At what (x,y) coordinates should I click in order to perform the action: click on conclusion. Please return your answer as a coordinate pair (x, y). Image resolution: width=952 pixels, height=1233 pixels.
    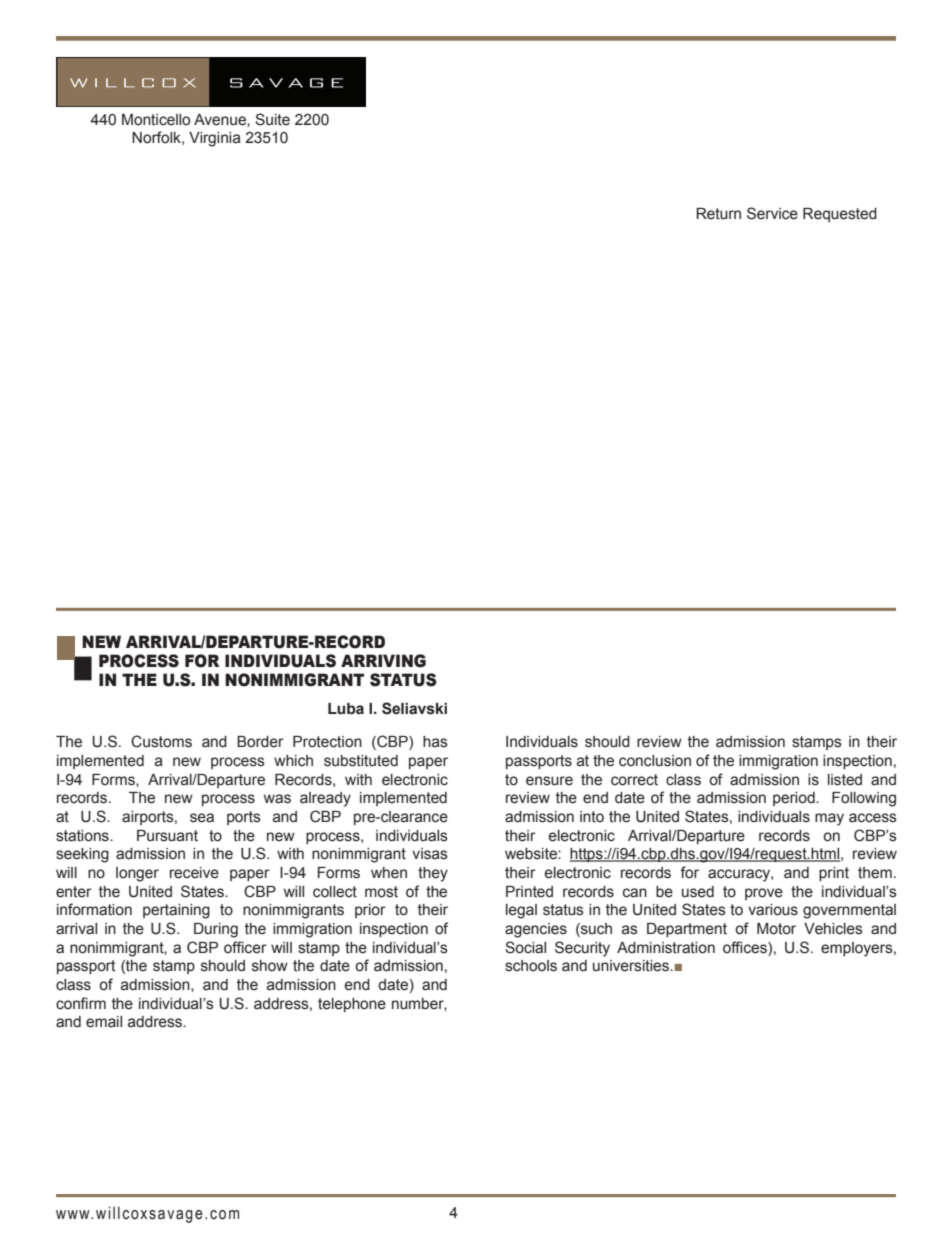
    Looking at the image, I should click on (655, 761).
